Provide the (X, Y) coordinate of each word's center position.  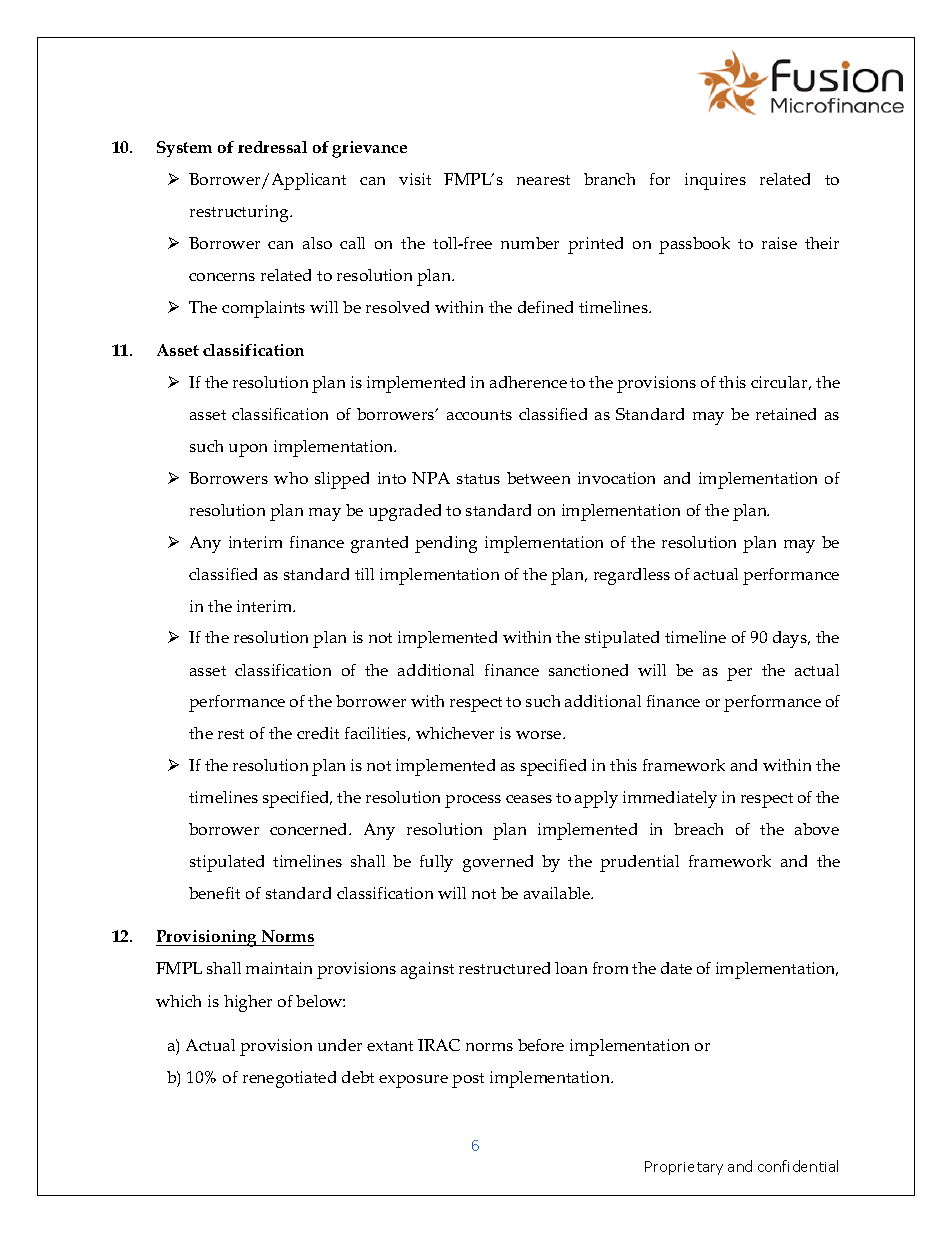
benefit (214, 893)
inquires (715, 181)
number (530, 243)
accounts (479, 415)
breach (698, 829)
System (184, 149)
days (791, 639)
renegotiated (289, 1079)
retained (786, 414)
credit (318, 733)
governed (498, 863)
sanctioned (588, 670)
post (468, 1080)
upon (248, 450)
